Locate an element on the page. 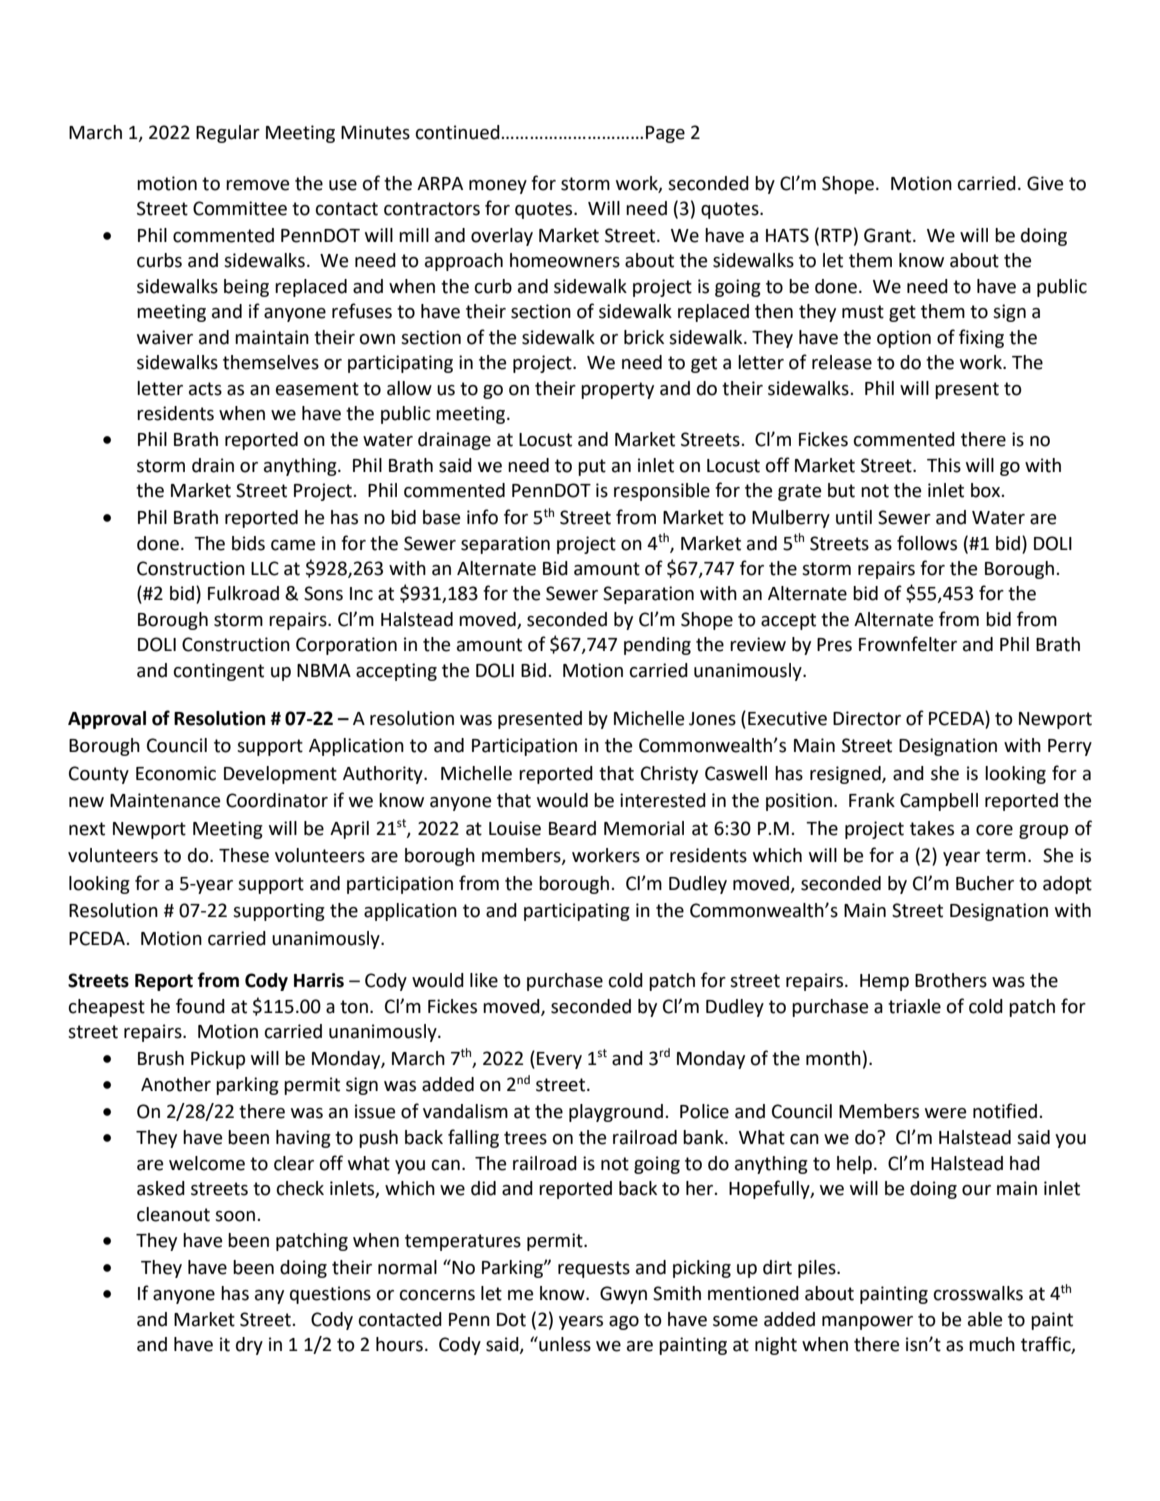 The image size is (1160, 1501). dry is located at coordinates (249, 1346).
